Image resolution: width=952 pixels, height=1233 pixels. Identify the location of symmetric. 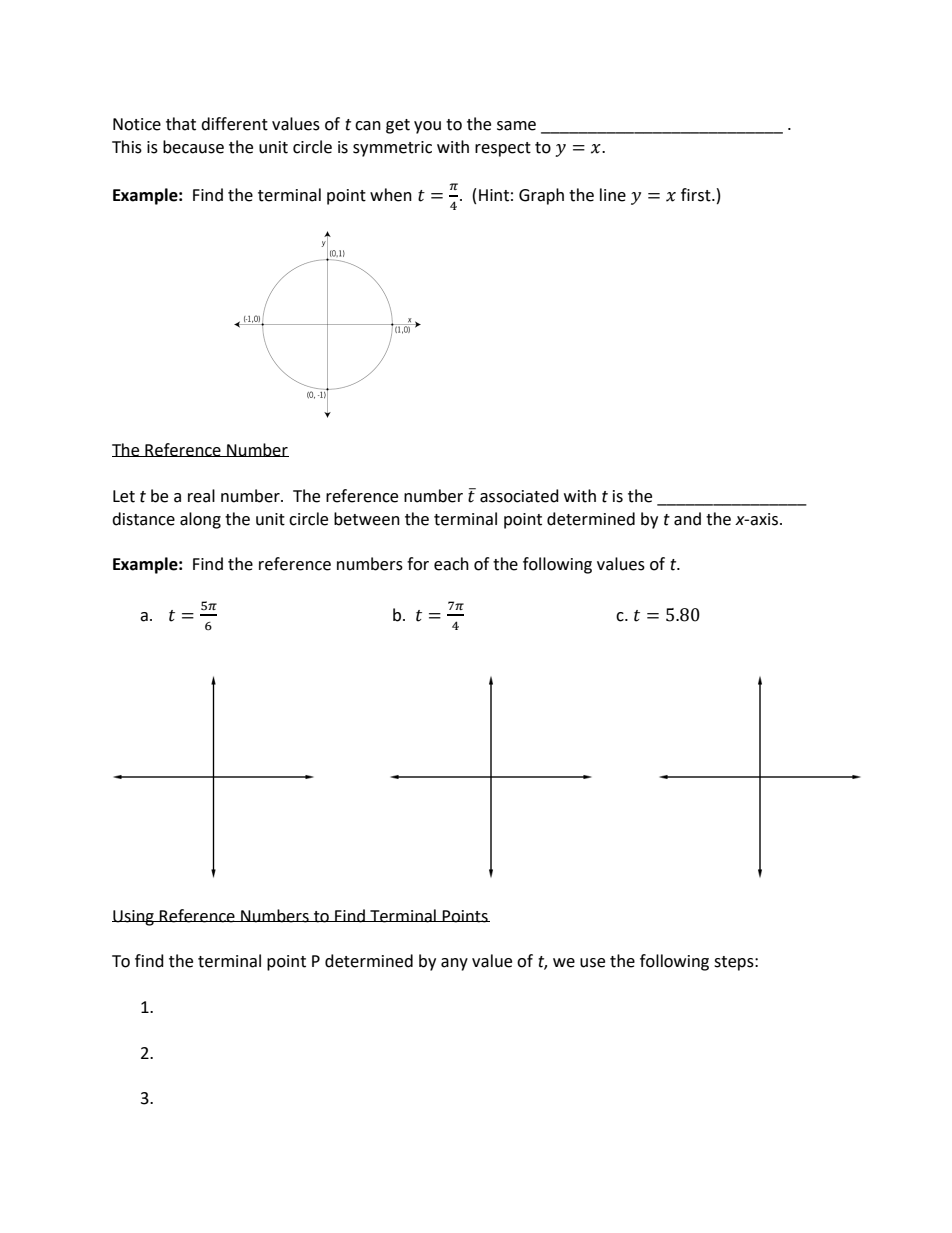
(392, 149).
